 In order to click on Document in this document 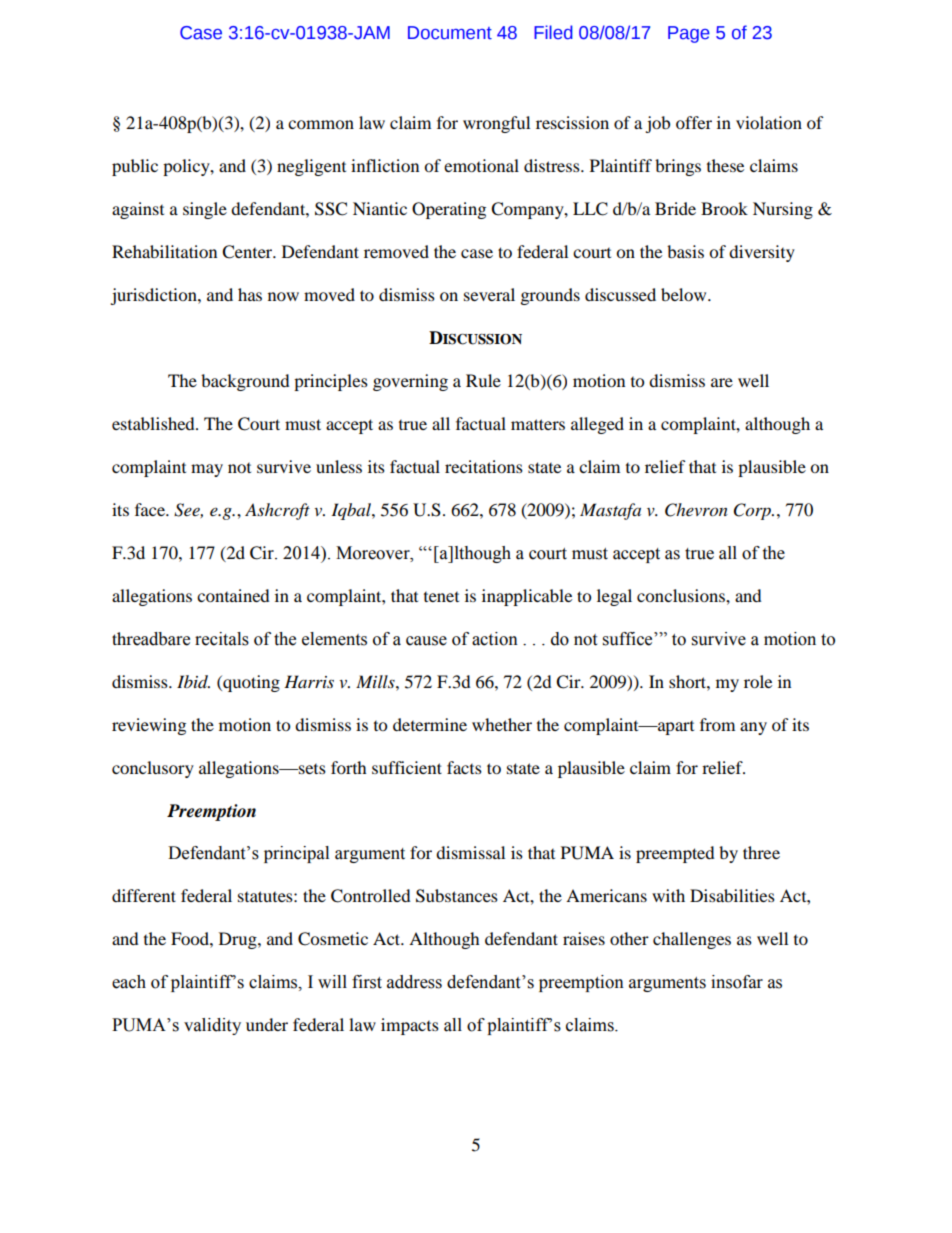, I will do `click(450, 33)`.
